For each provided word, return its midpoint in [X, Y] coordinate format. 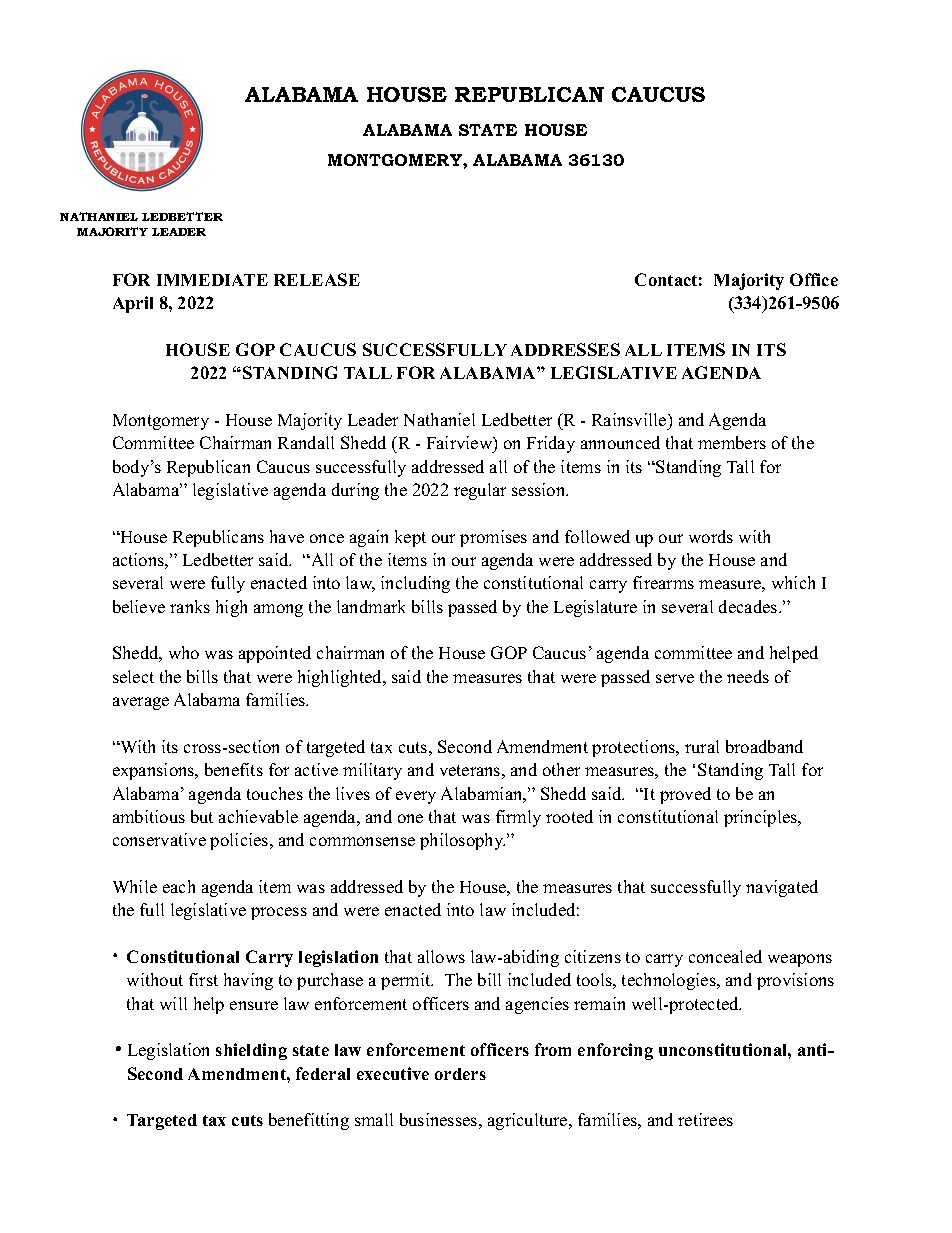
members [732, 442]
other [561, 769]
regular [480, 491]
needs [748, 676]
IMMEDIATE [212, 280]
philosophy [462, 841]
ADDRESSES [565, 349]
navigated [782, 888]
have [287, 536]
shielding [251, 1051]
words [711, 536]
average [141, 703]
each [179, 886]
